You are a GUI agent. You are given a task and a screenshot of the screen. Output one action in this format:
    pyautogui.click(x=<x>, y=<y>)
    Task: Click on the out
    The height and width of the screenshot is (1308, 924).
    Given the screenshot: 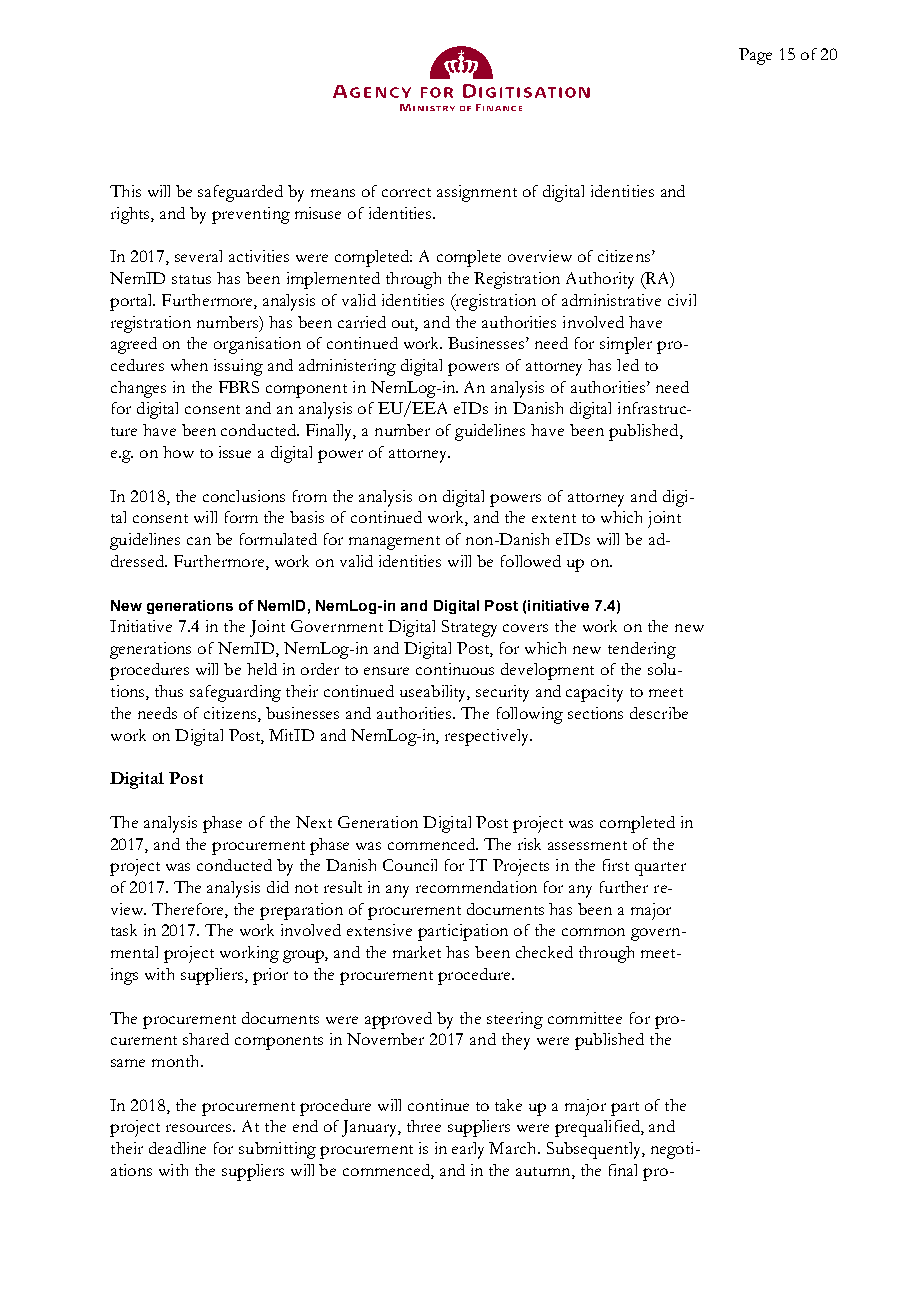 What is the action you would take?
    pyautogui.click(x=405, y=324)
